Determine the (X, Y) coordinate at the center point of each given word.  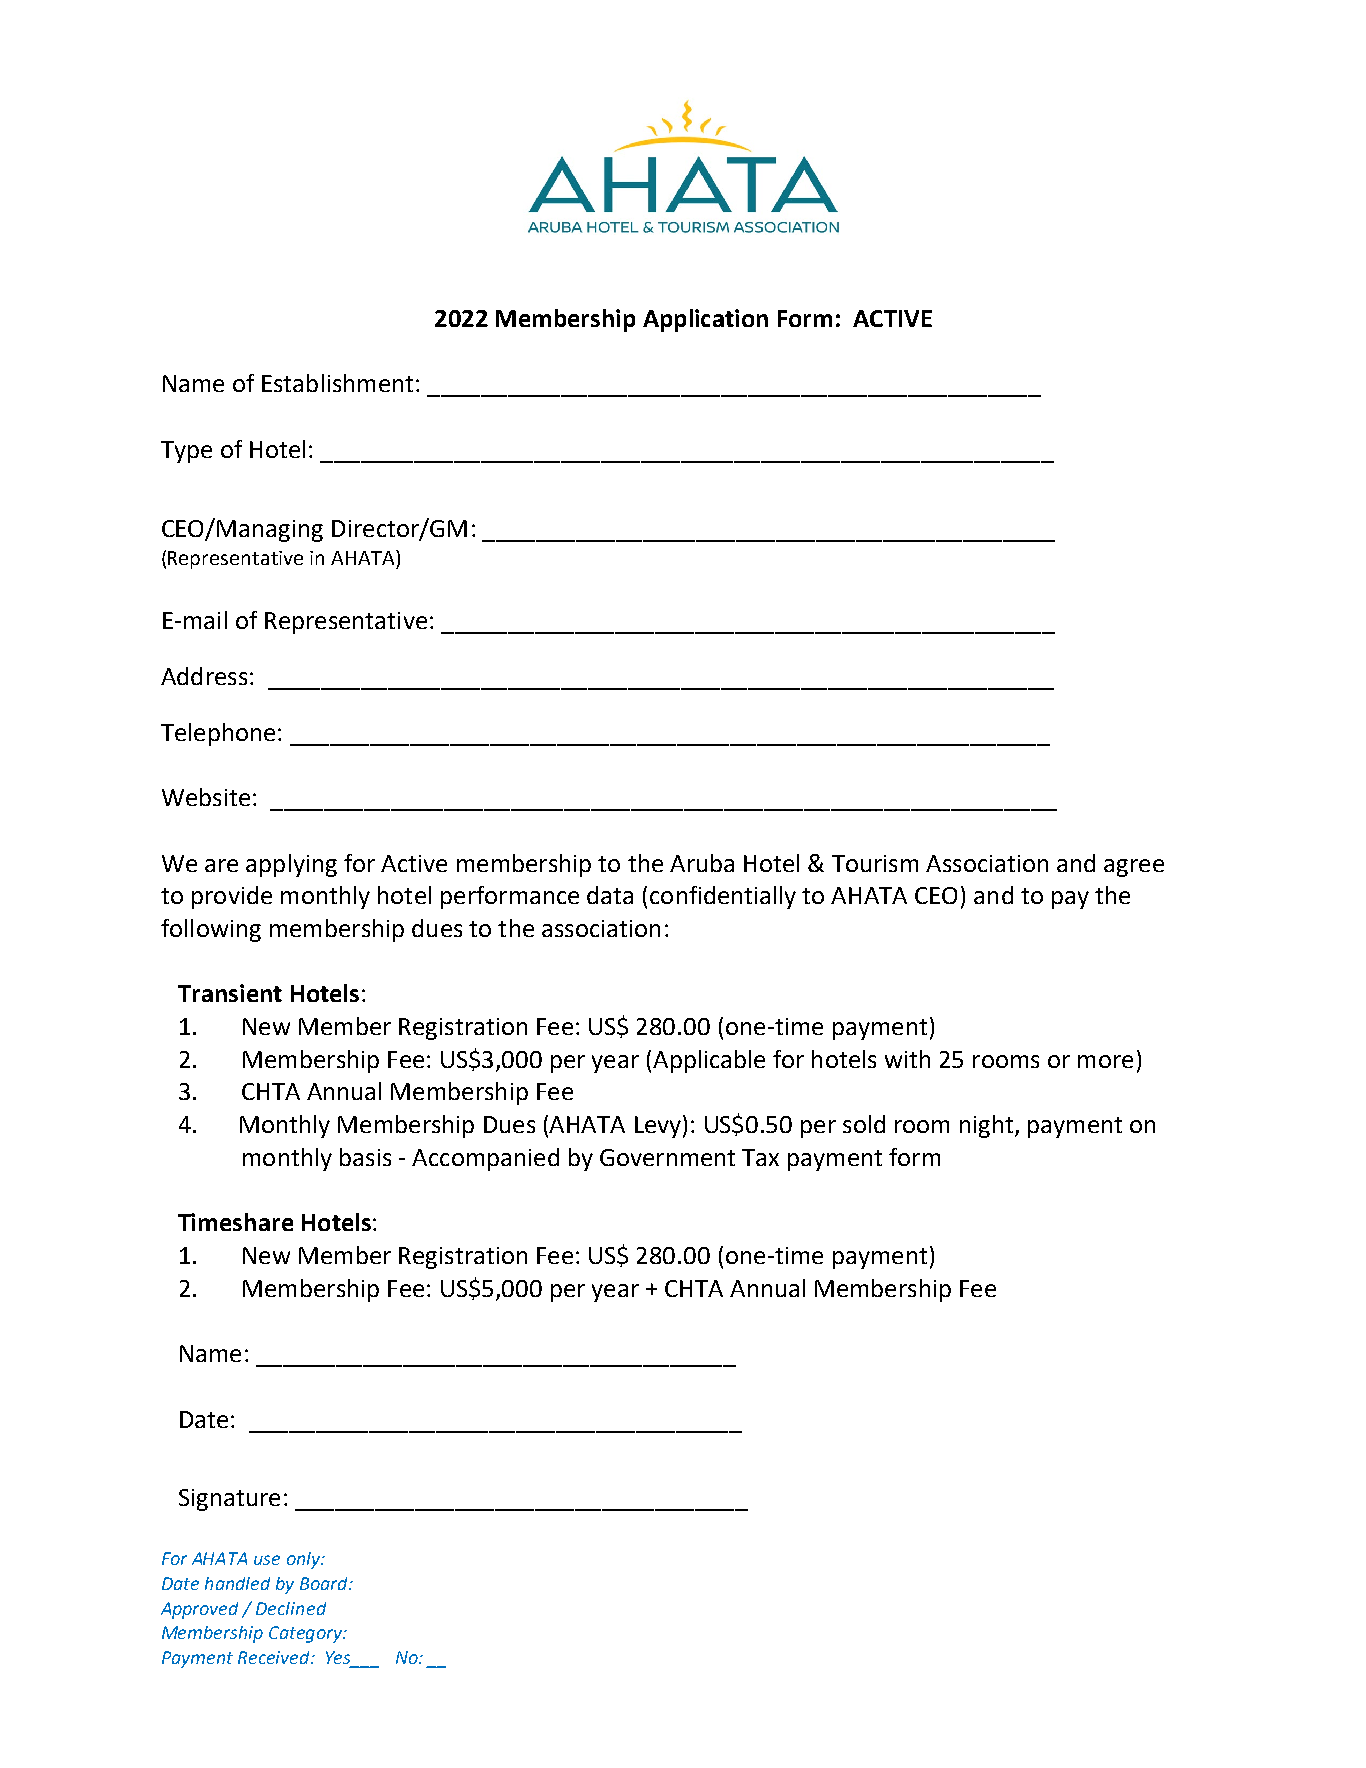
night (986, 1126)
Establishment (337, 383)
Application (705, 320)
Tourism (875, 863)
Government (667, 1157)
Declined (291, 1608)
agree (1134, 868)
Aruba (702, 863)
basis (365, 1157)
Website (206, 797)
